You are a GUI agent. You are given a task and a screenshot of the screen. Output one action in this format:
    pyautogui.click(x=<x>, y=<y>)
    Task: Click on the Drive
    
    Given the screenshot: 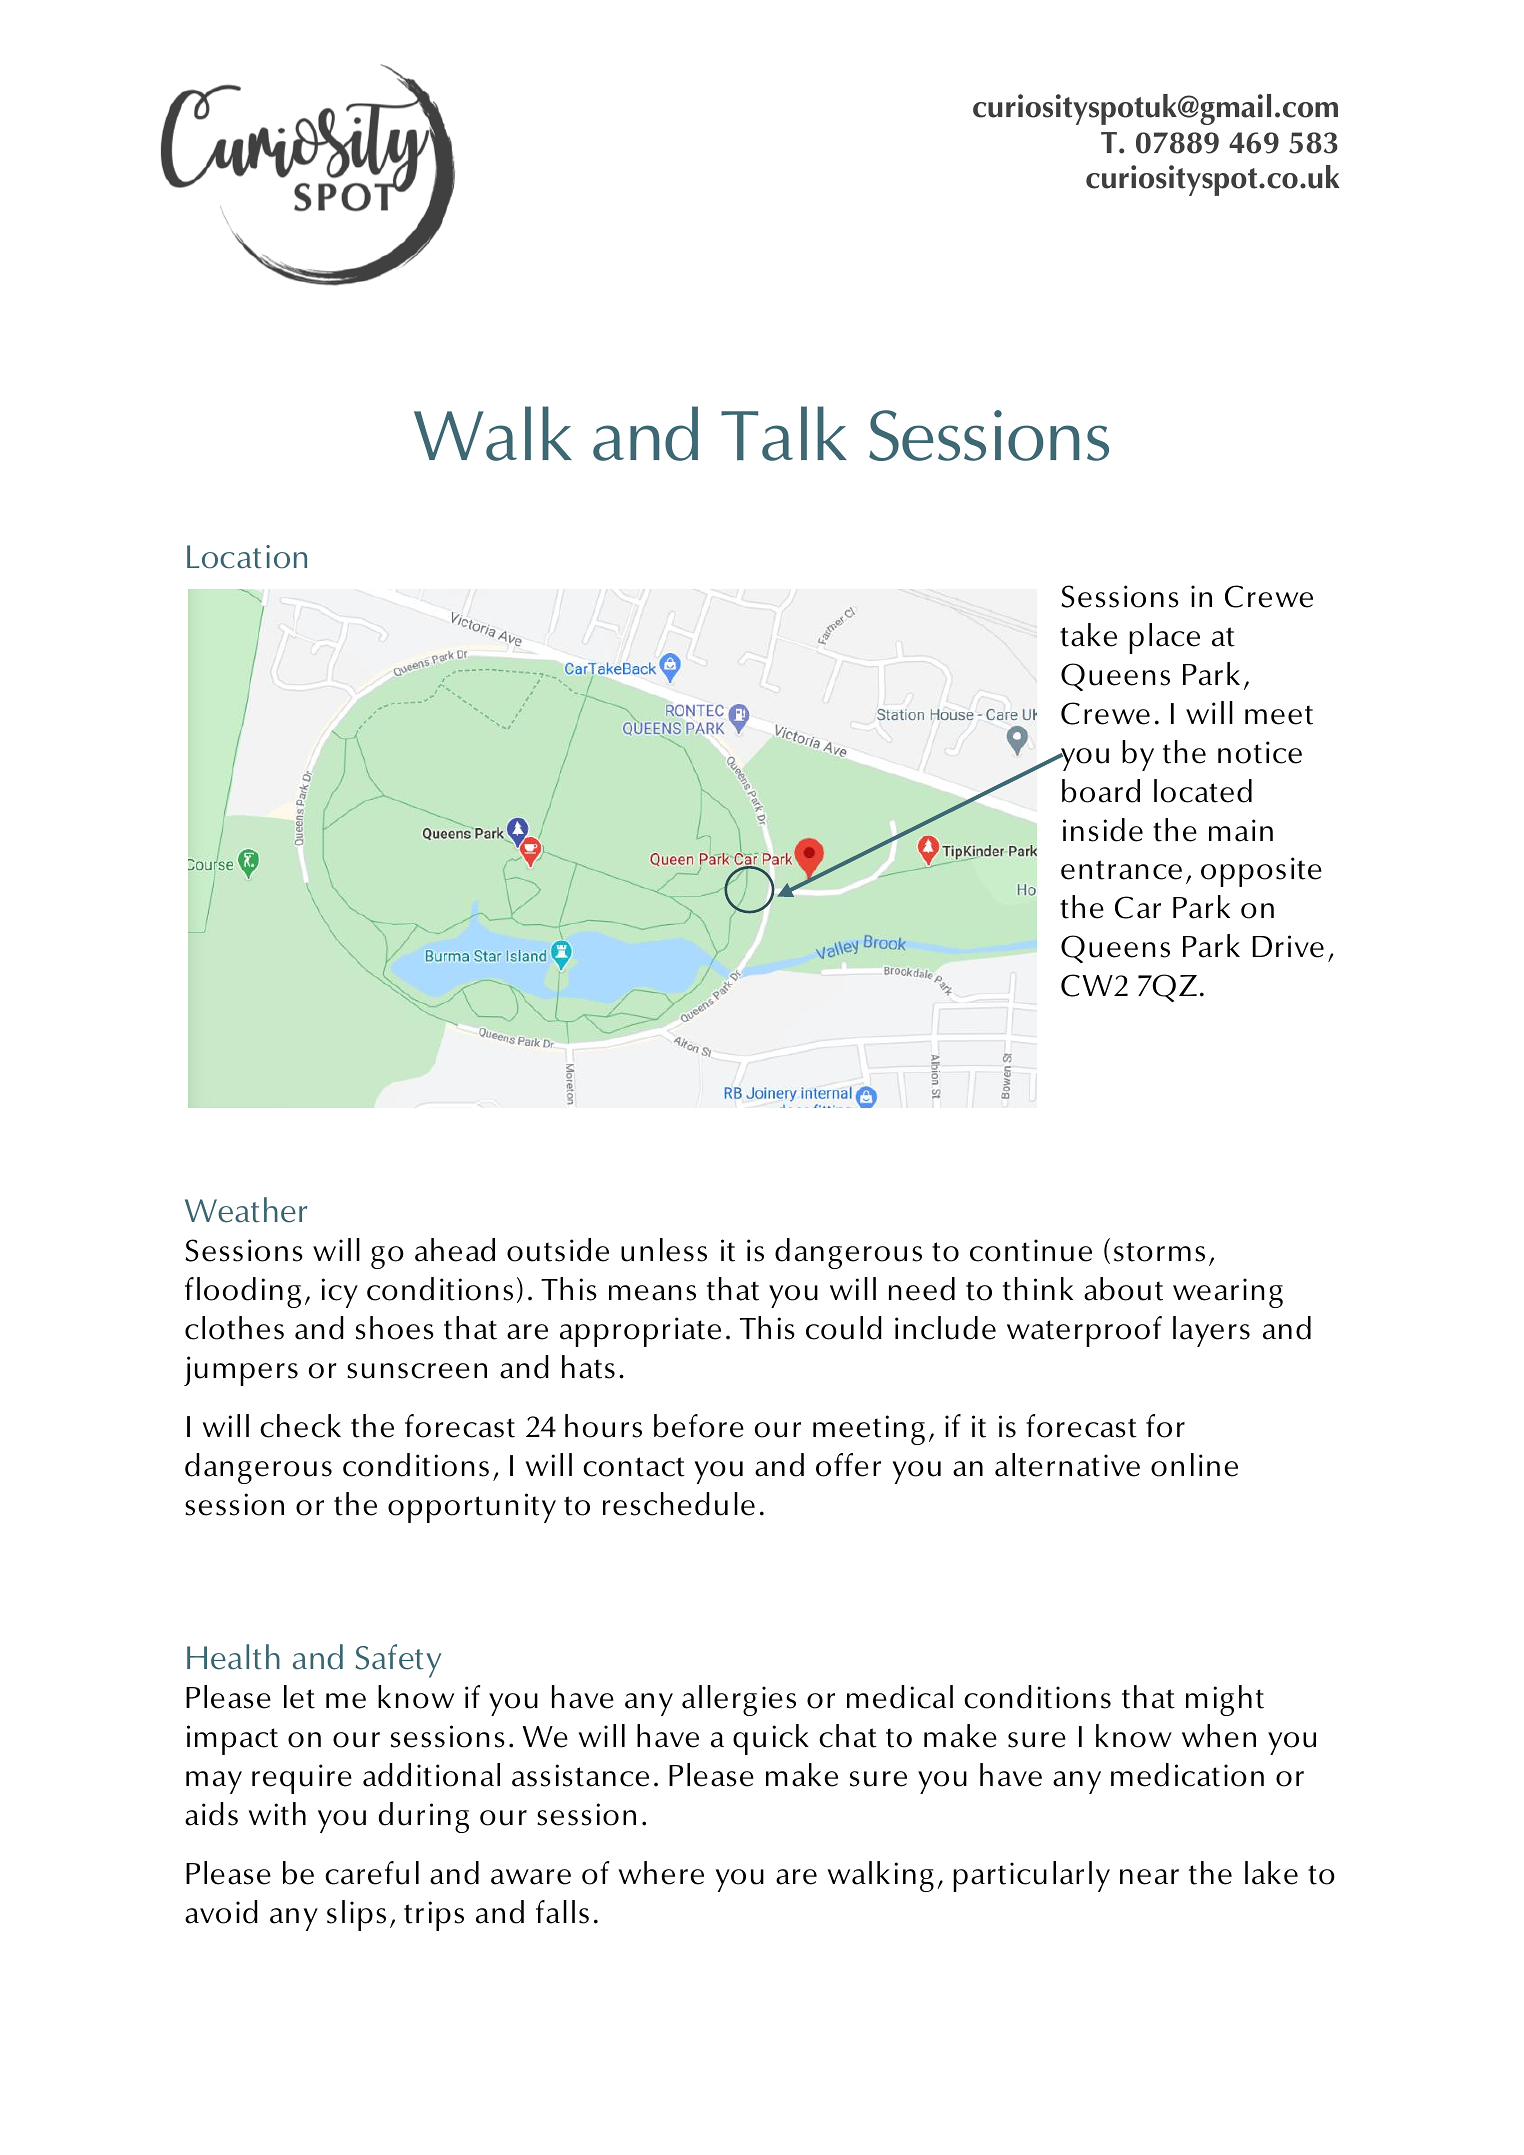 What is the action you would take?
    pyautogui.click(x=1288, y=946)
